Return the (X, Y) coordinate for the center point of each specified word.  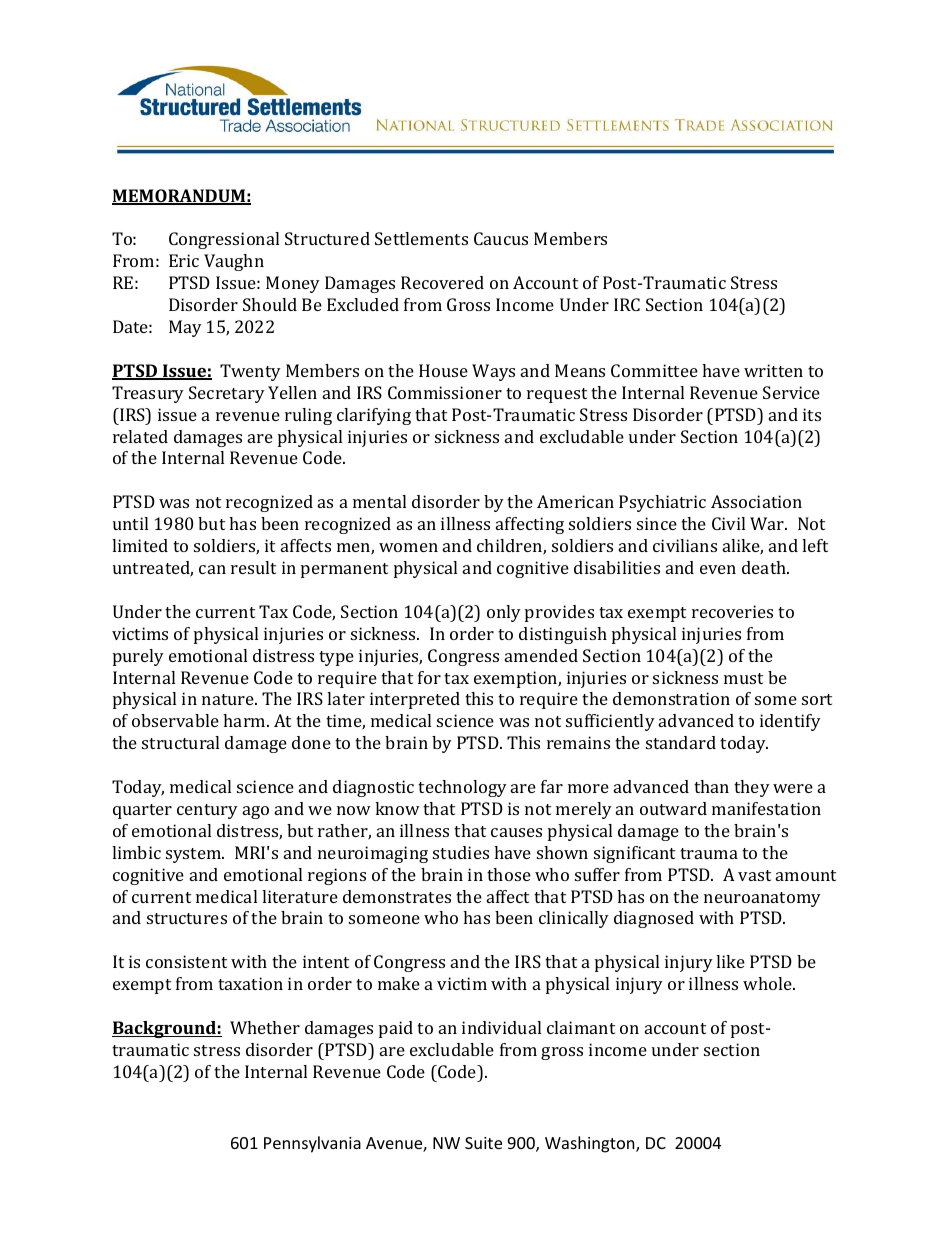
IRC (627, 304)
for (429, 677)
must (743, 678)
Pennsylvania (312, 1144)
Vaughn (234, 262)
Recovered (442, 282)
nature (229, 699)
